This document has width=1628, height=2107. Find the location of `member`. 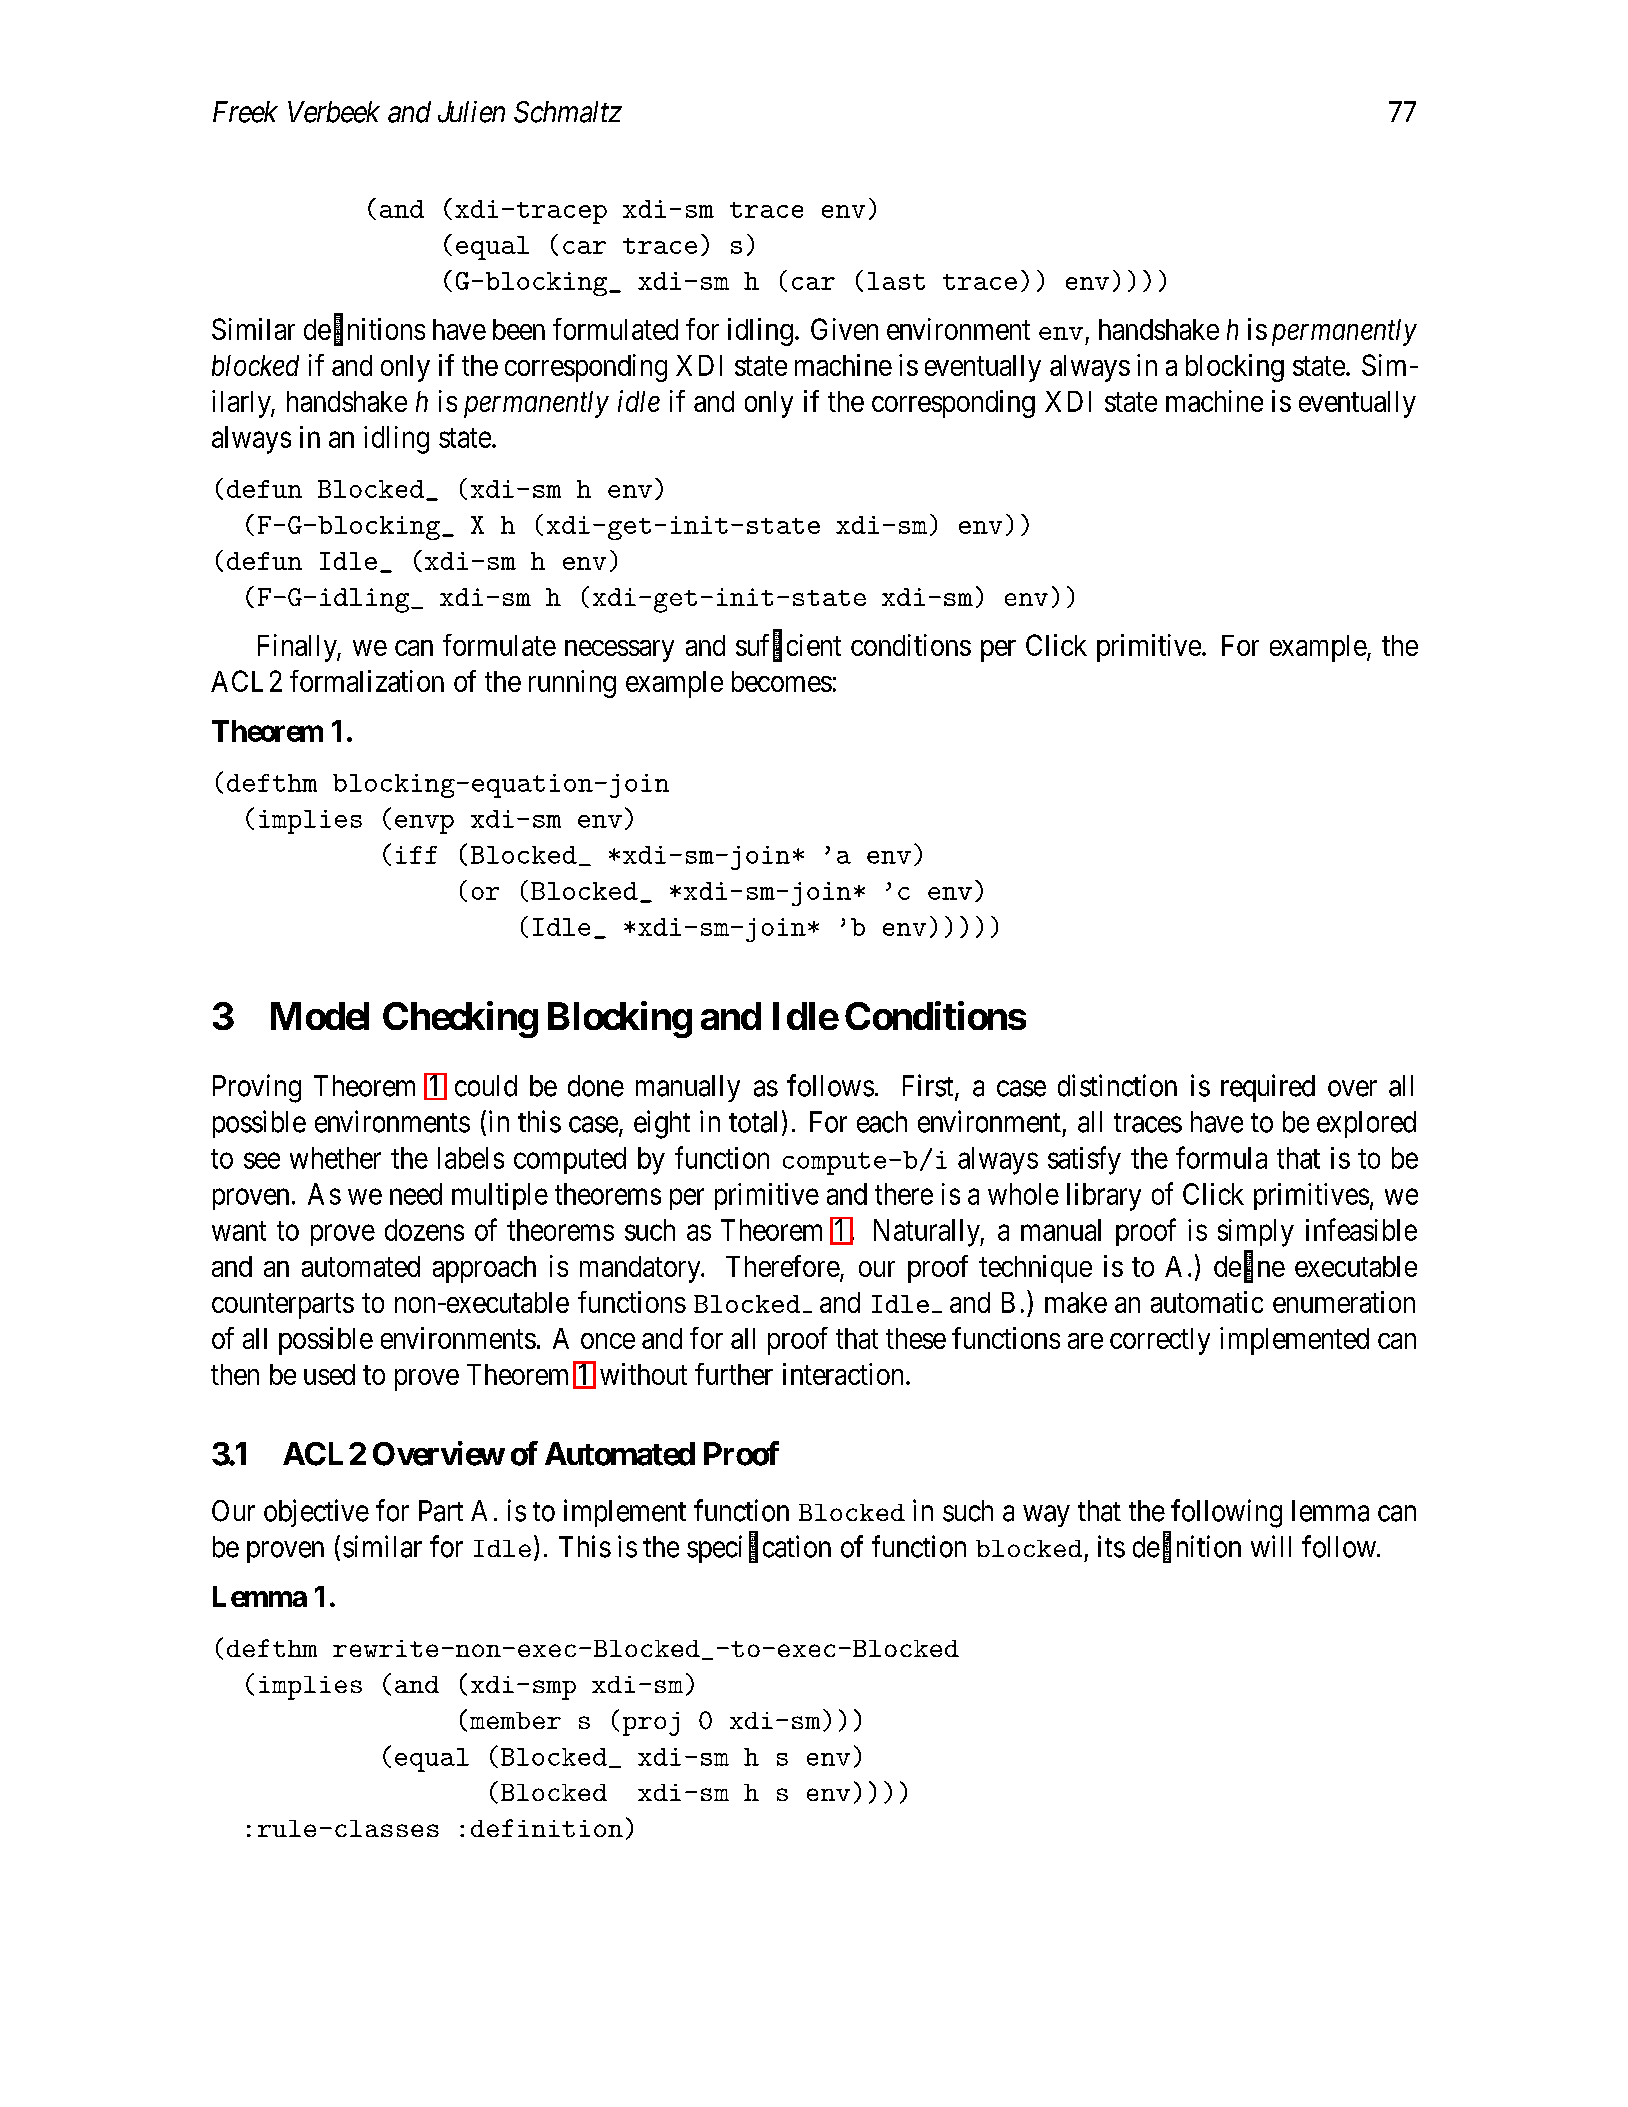

member is located at coordinates (515, 1720).
